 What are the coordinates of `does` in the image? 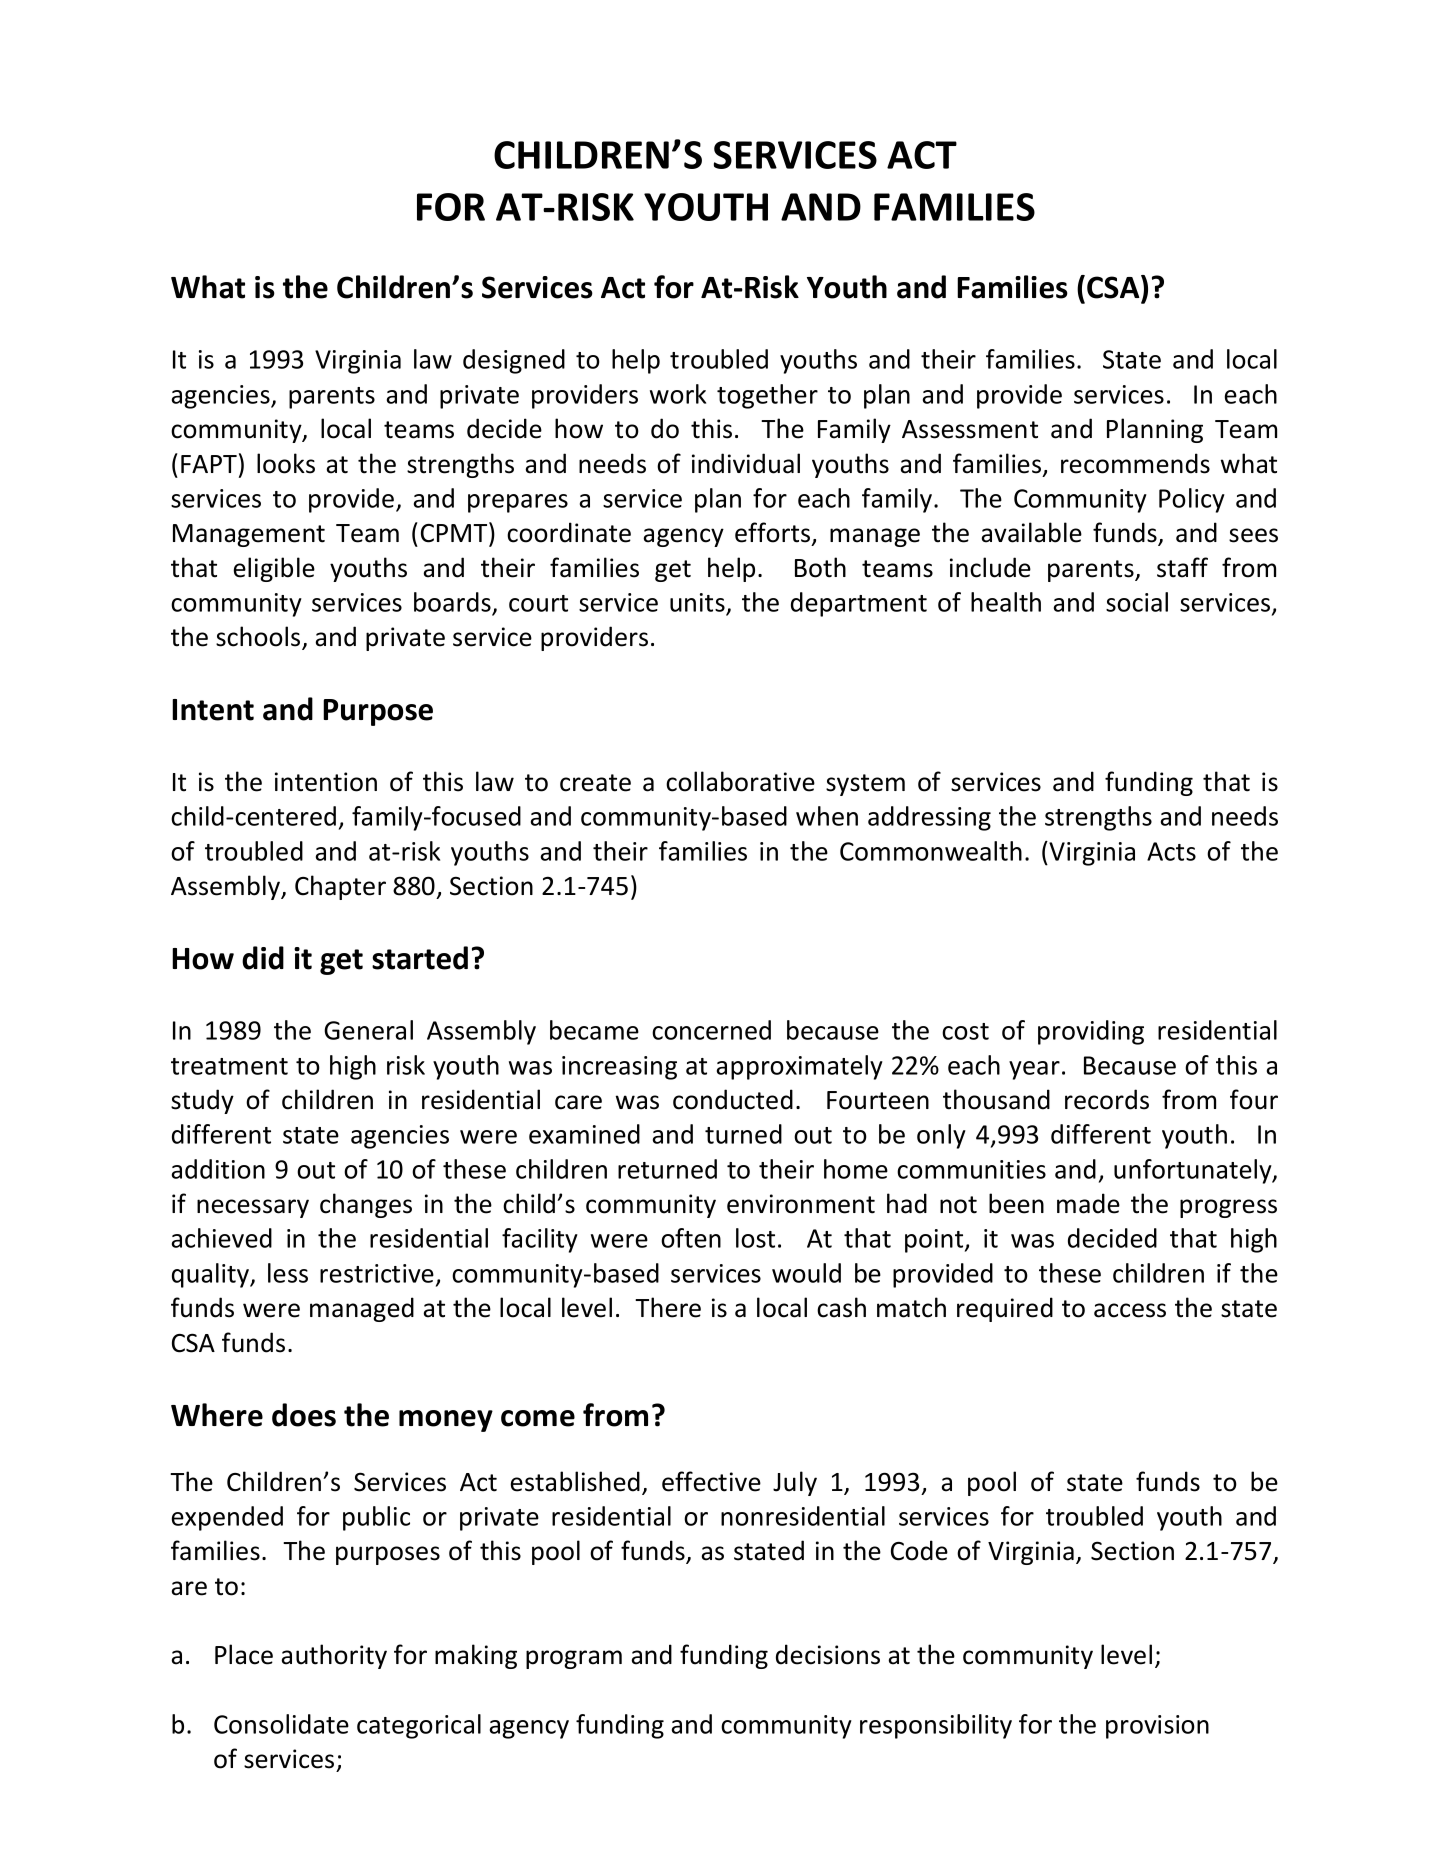 It's located at (304, 1415).
